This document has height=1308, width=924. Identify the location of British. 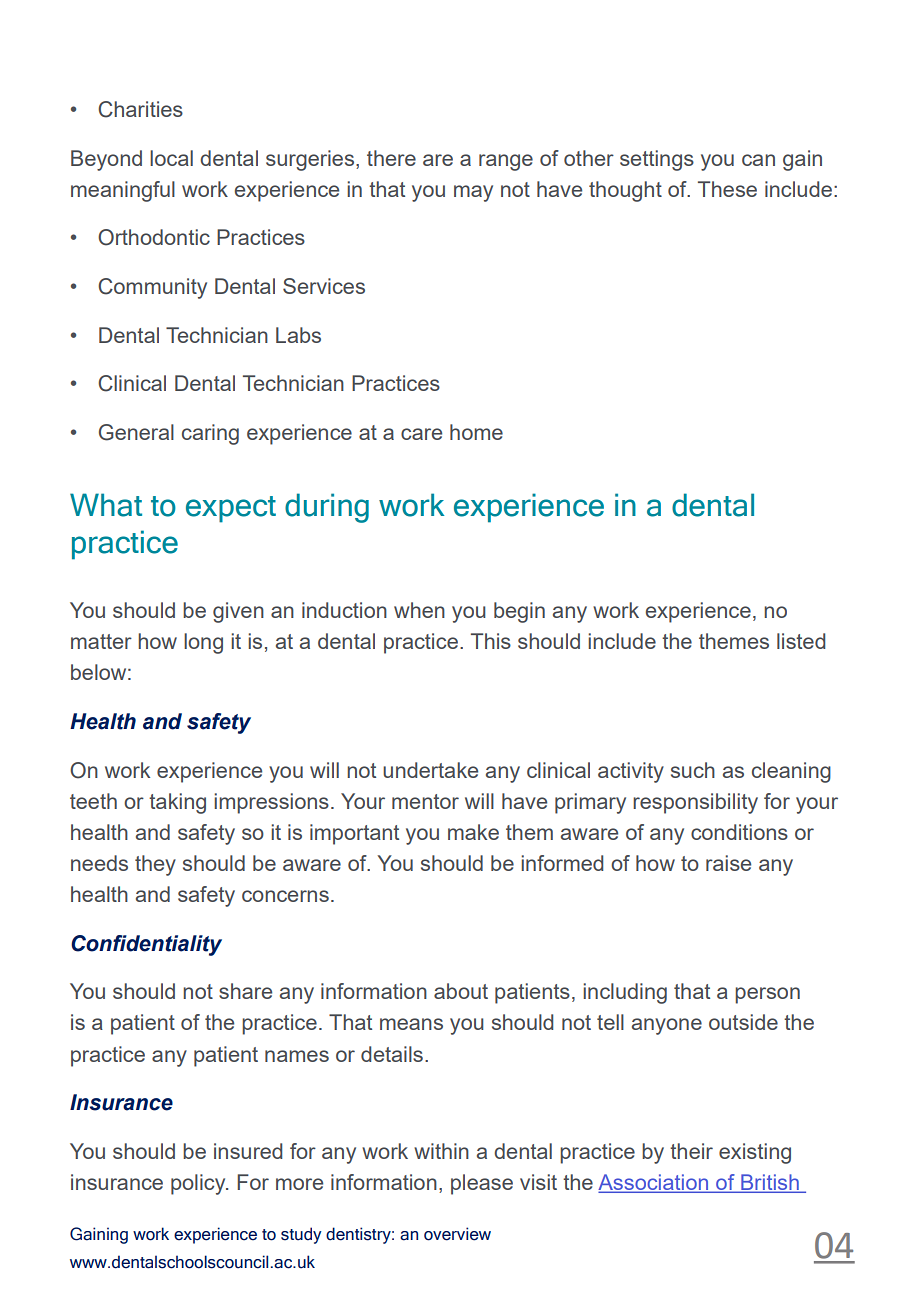
(770, 1183).
